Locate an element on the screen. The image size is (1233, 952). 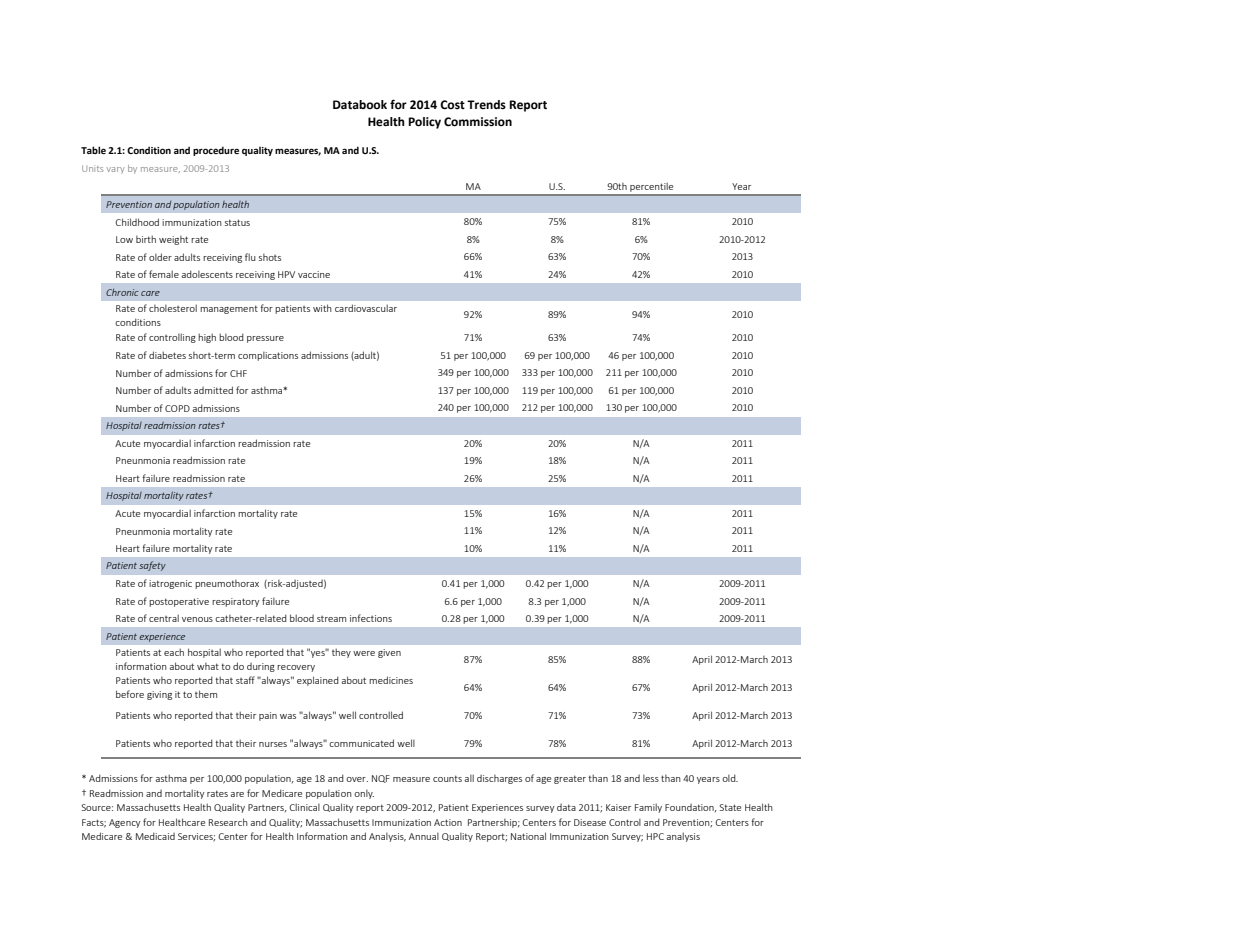
infections is located at coordinates (371, 618).
